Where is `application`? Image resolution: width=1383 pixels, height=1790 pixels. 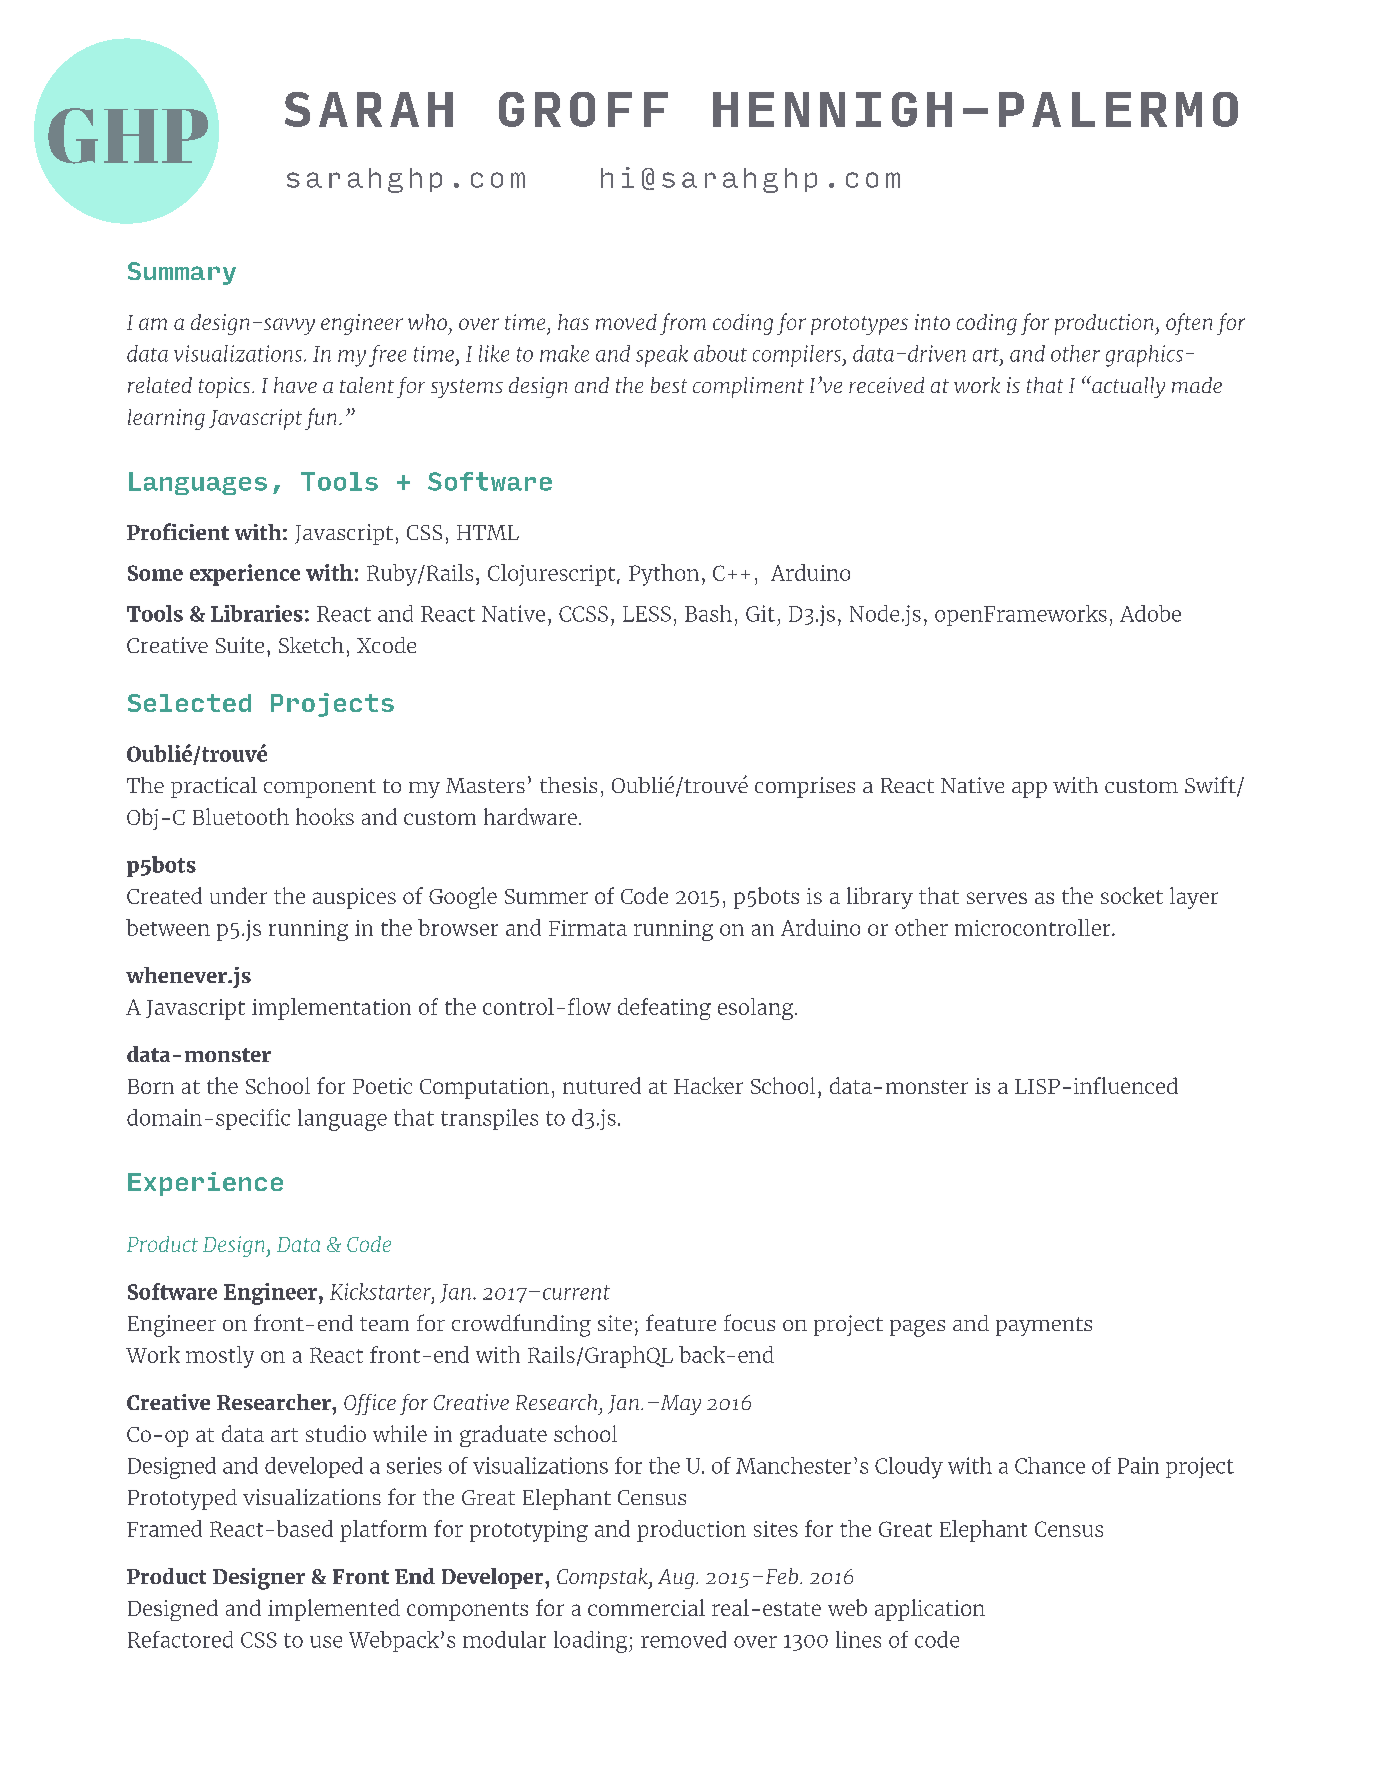
application is located at coordinates (930, 1610).
